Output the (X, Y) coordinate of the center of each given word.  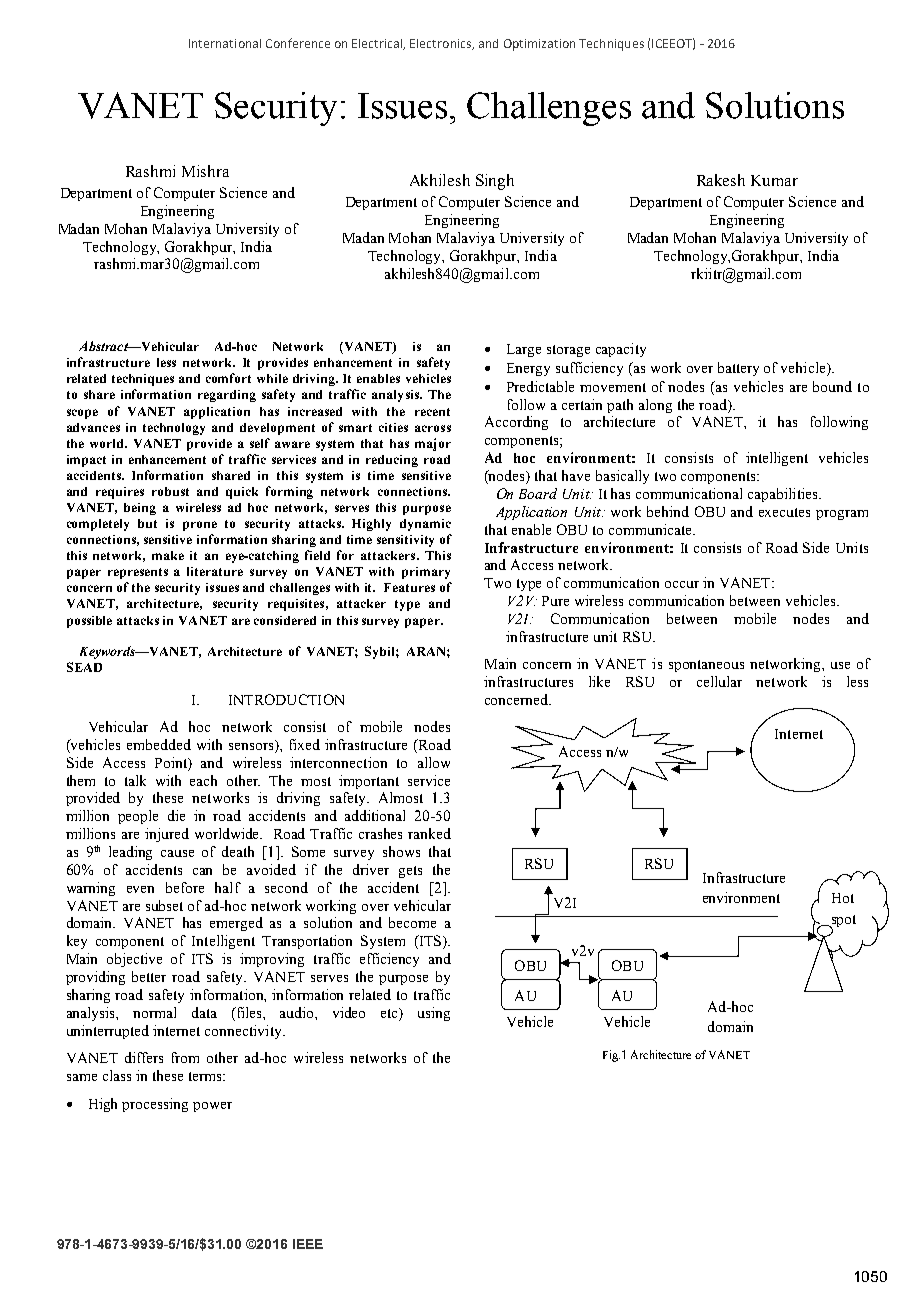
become (412, 922)
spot (842, 922)
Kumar (774, 180)
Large (524, 350)
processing (155, 1105)
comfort (228, 378)
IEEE (308, 1244)
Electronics (442, 44)
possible (89, 622)
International (225, 43)
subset (164, 905)
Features (409, 587)
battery (738, 369)
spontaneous (706, 666)
